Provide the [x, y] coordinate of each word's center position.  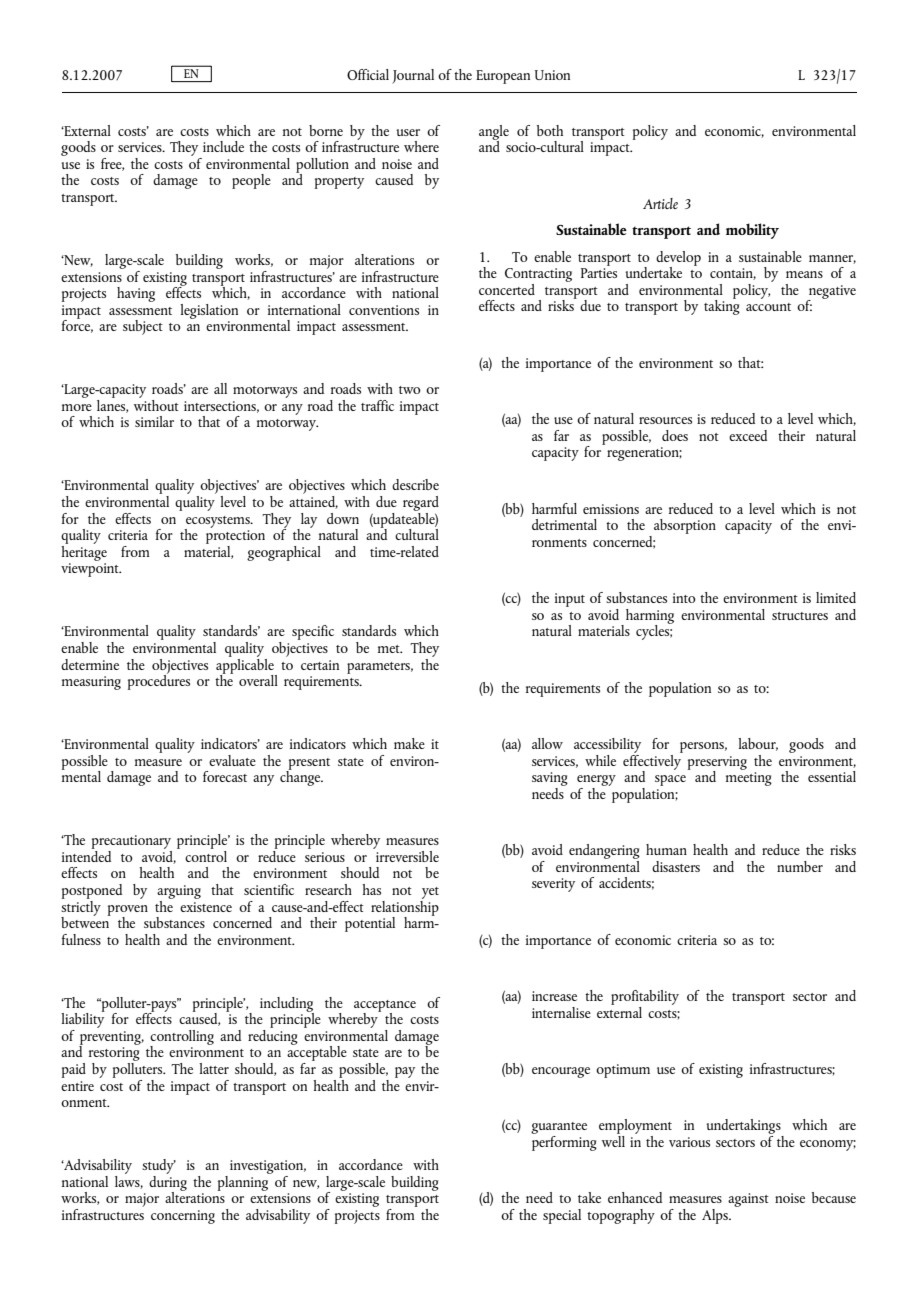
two [410, 390]
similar [154, 421]
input [570, 600]
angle [494, 133]
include [223, 146]
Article [660, 203]
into [684, 598]
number [800, 866]
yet [430, 893]
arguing [179, 892]
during [168, 1183]
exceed [748, 435]
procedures [159, 681]
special [562, 1216]
